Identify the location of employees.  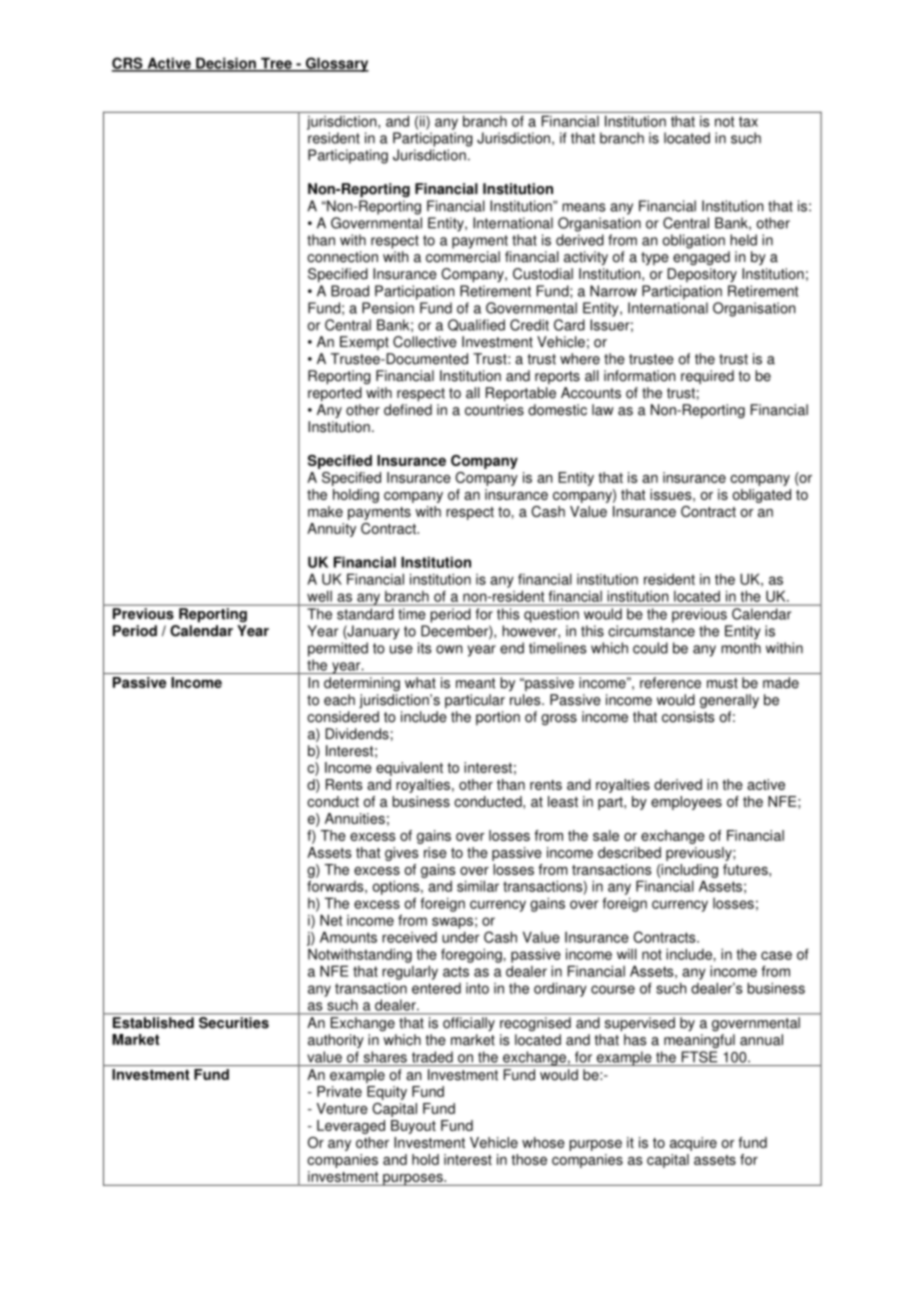
(686, 803).
